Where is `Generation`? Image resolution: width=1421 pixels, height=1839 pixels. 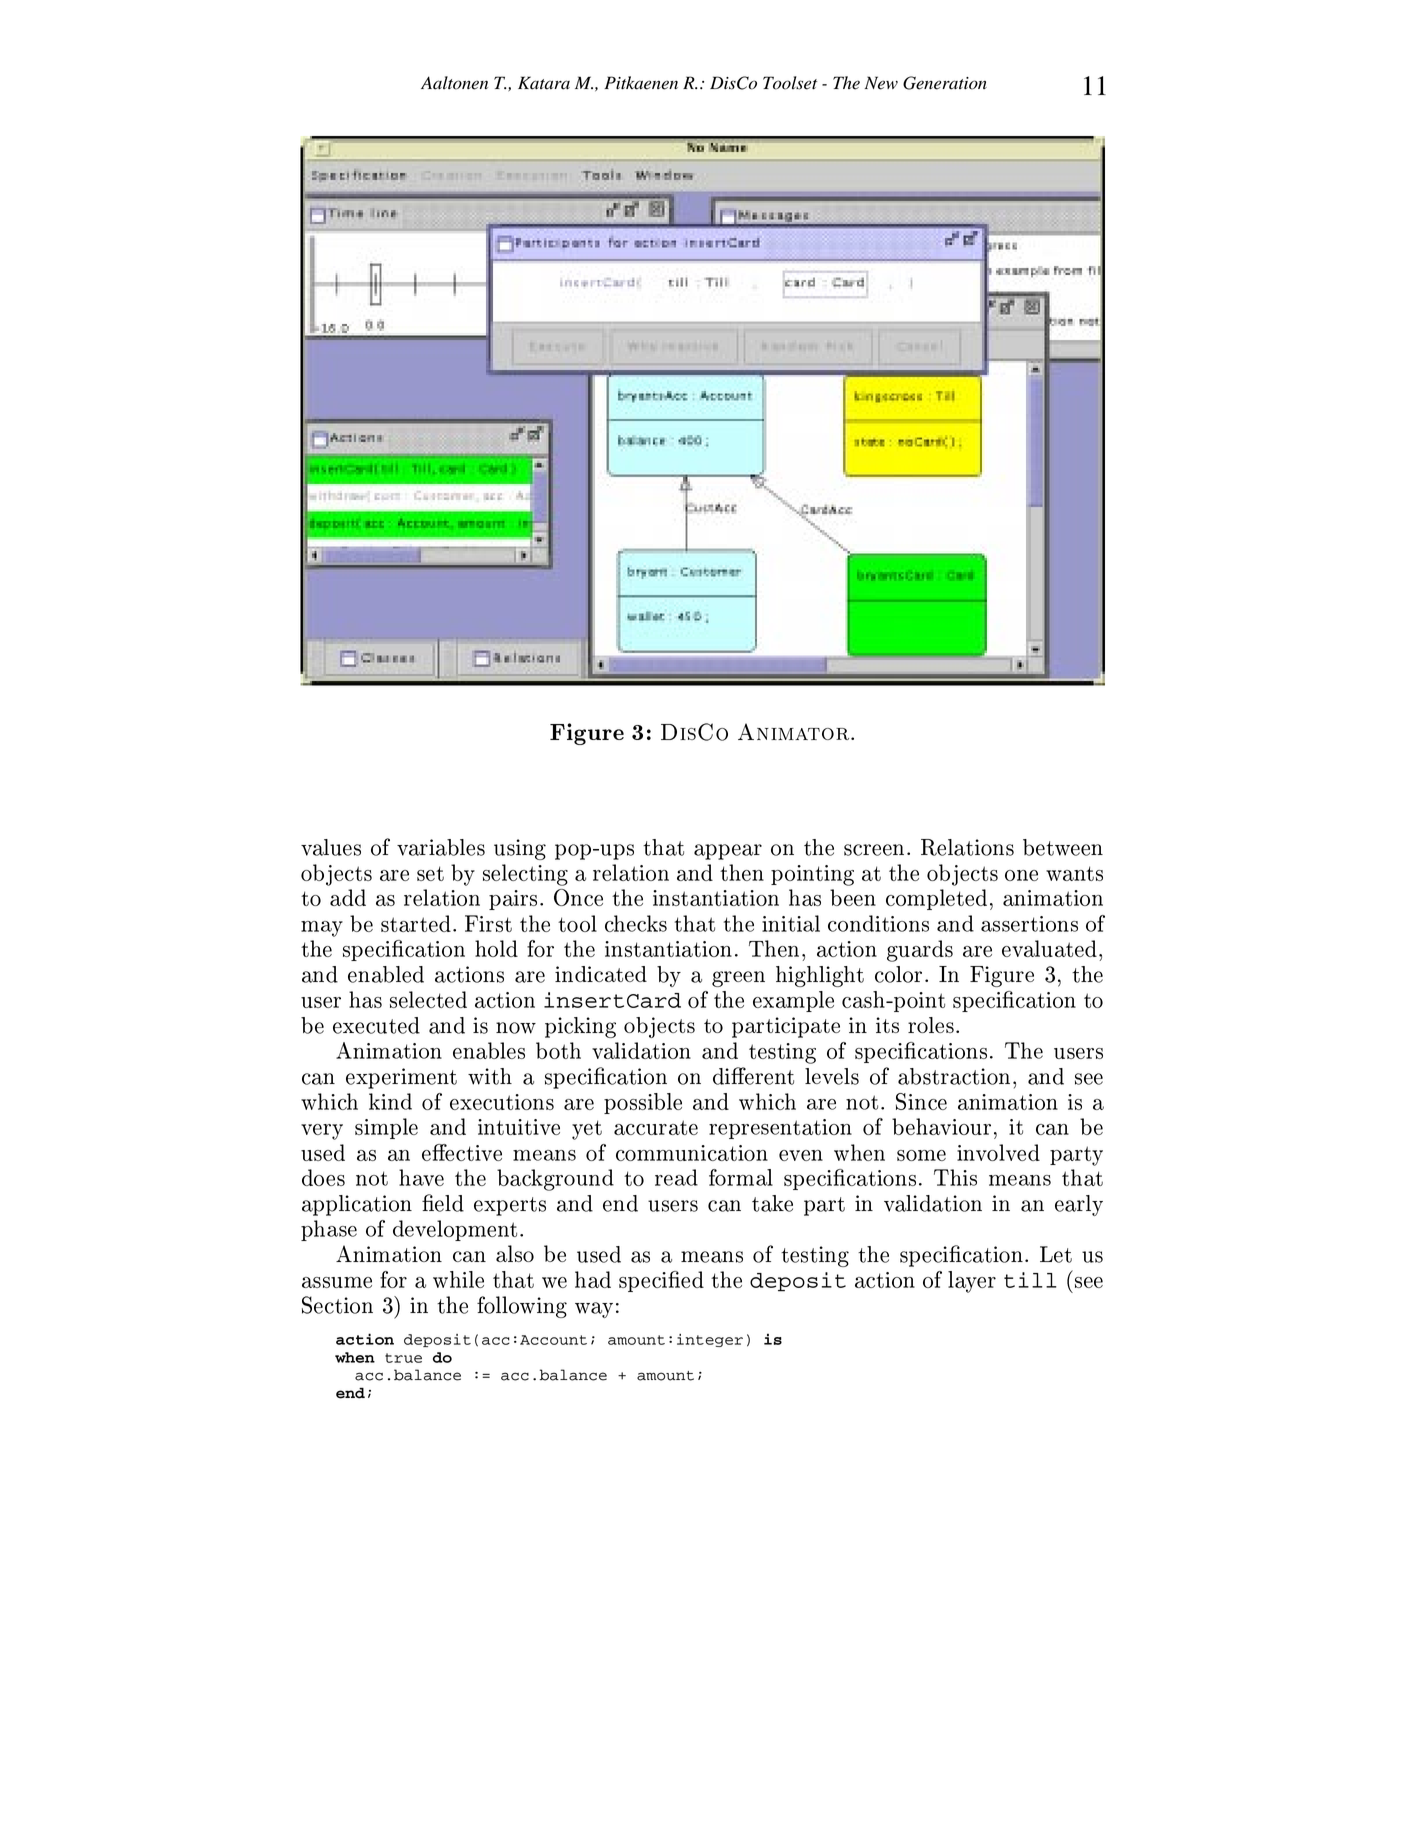
Generation is located at coordinates (945, 83).
